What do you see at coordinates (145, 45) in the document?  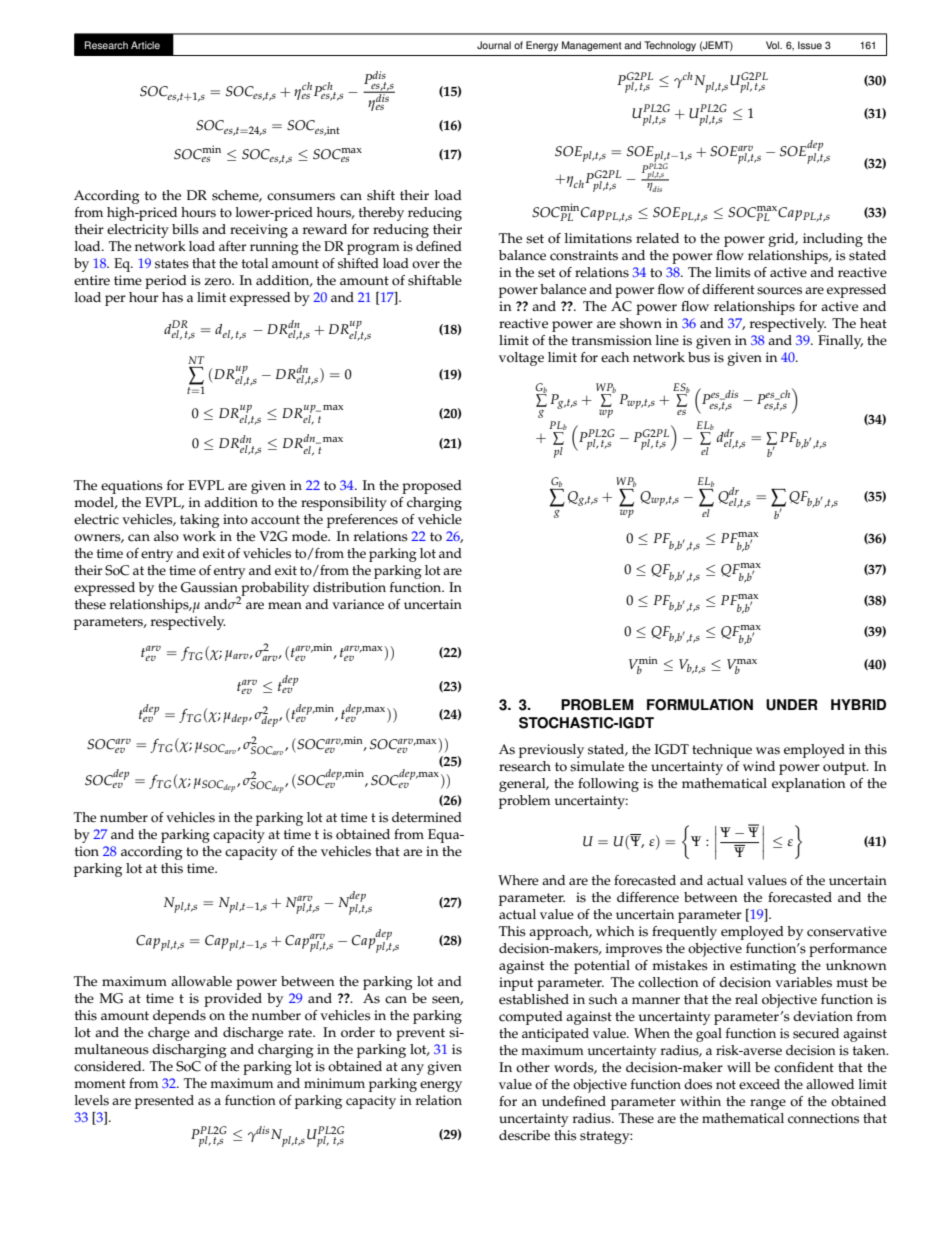 I see `Article` at bounding box center [145, 45].
